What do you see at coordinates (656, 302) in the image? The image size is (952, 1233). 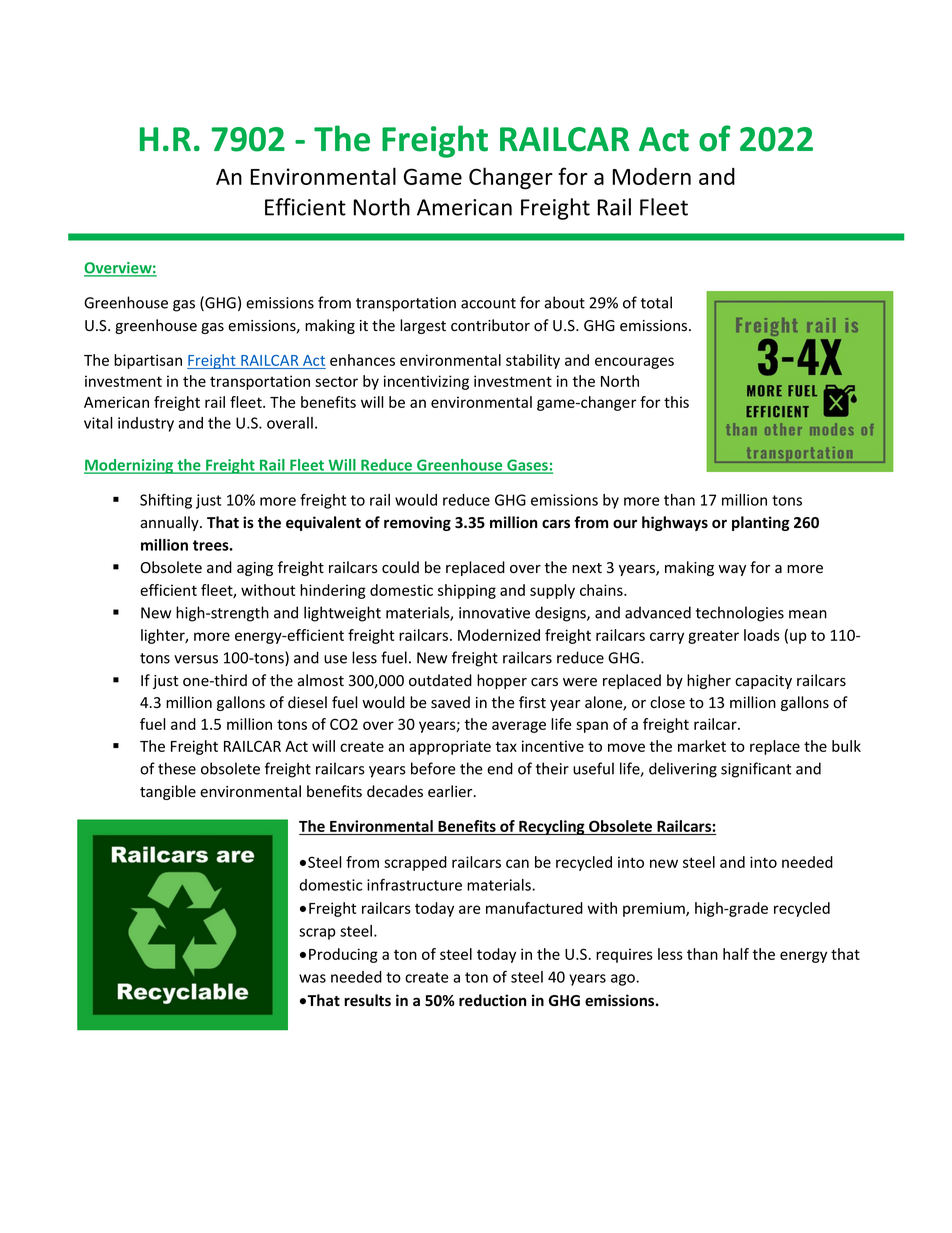 I see `total` at bounding box center [656, 302].
